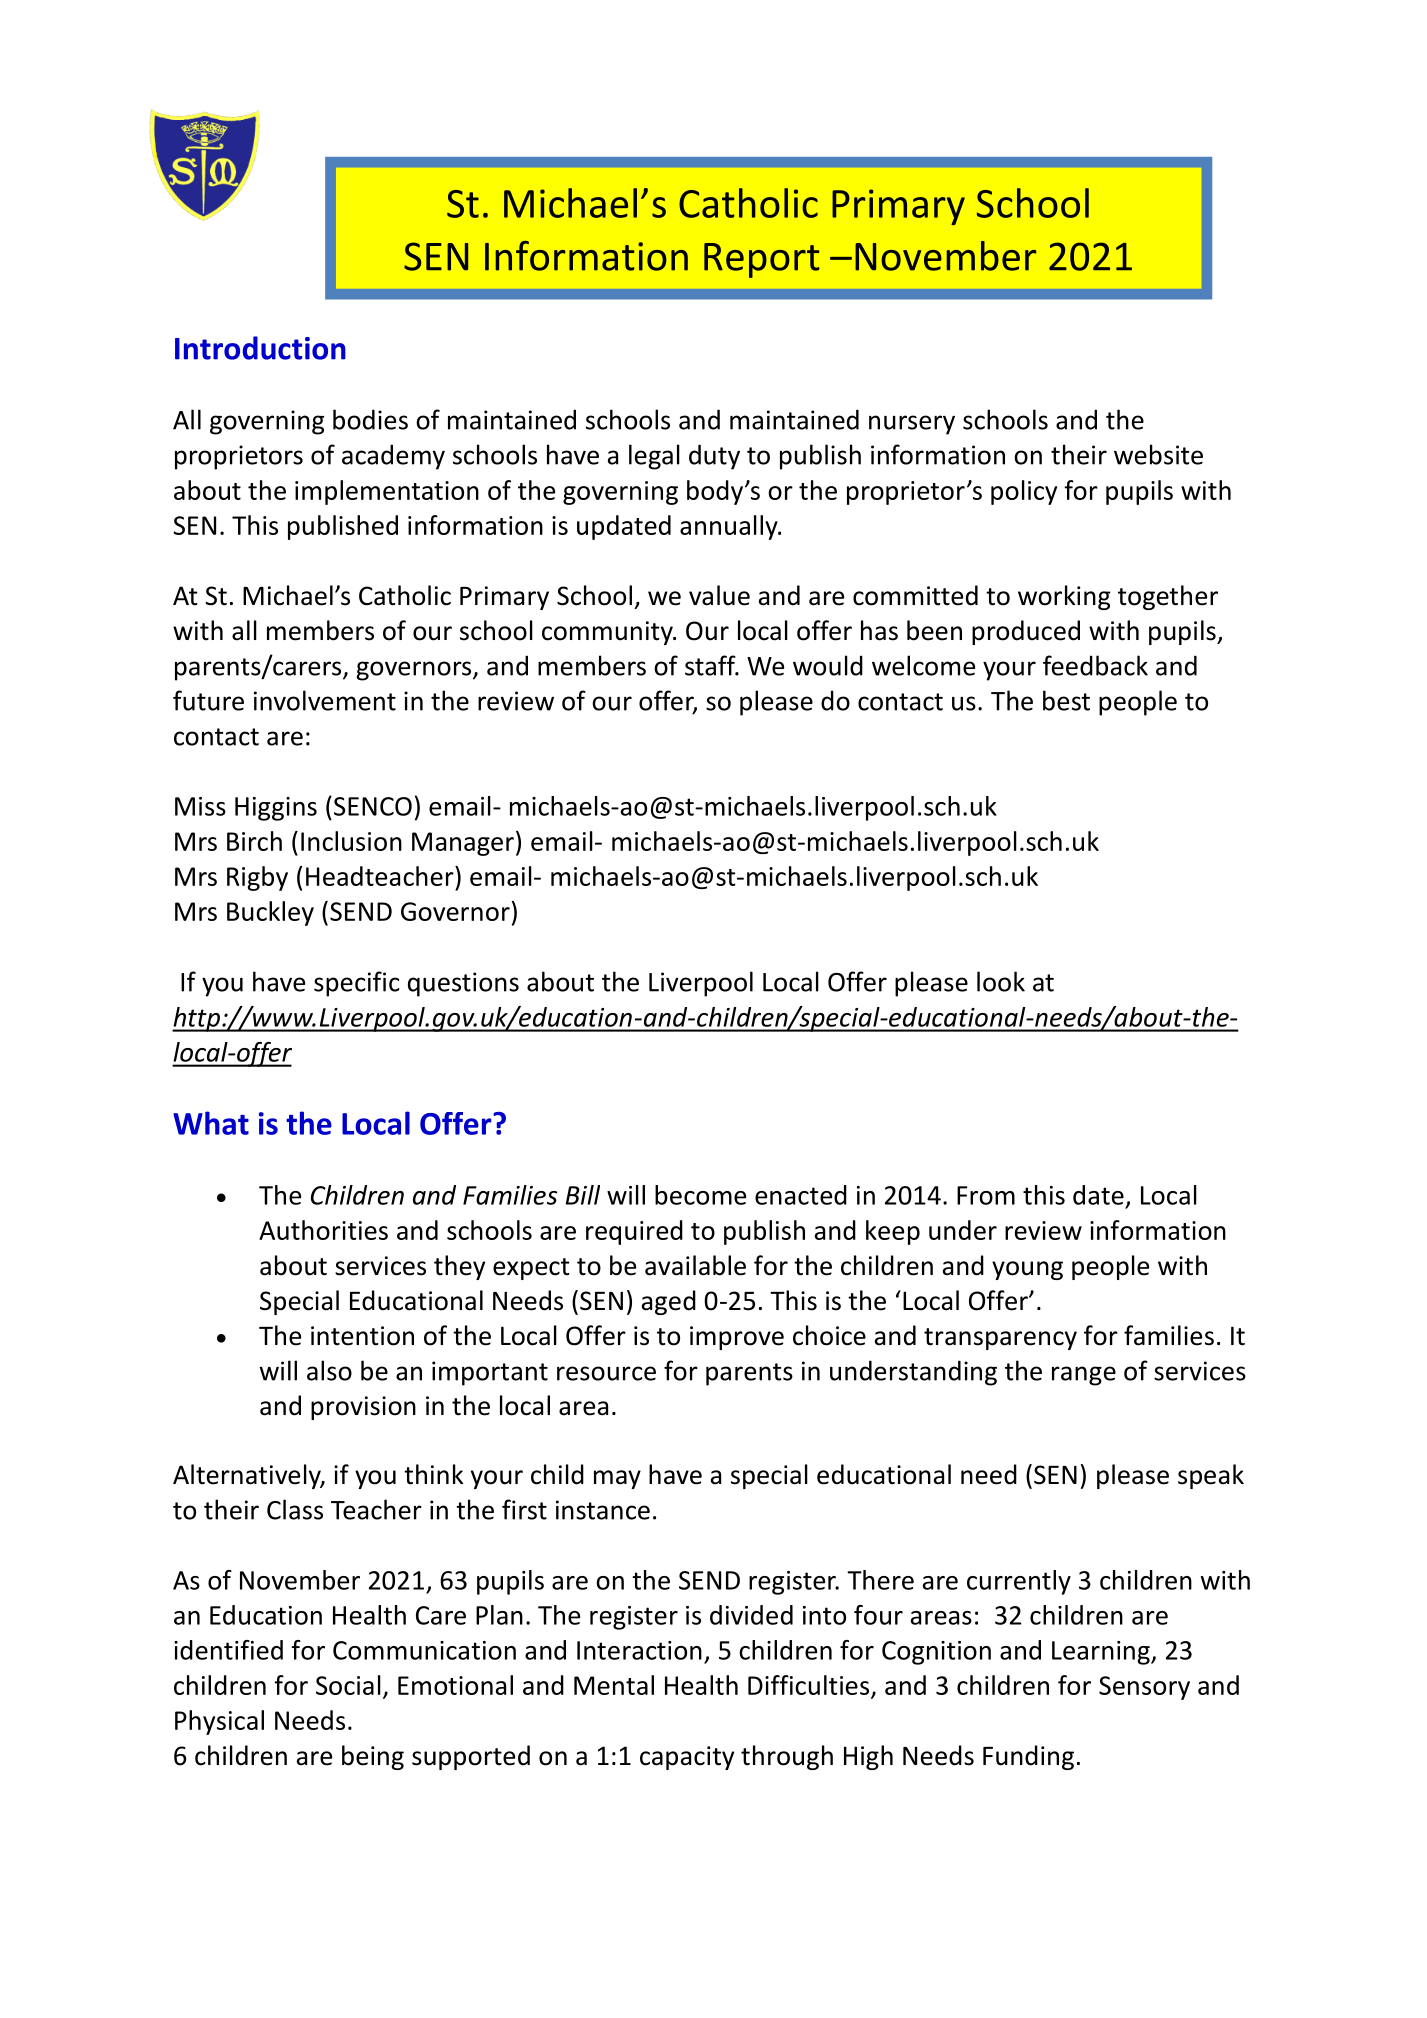  Describe the element at coordinates (687, 1758) in the image. I see `capacity` at that location.
